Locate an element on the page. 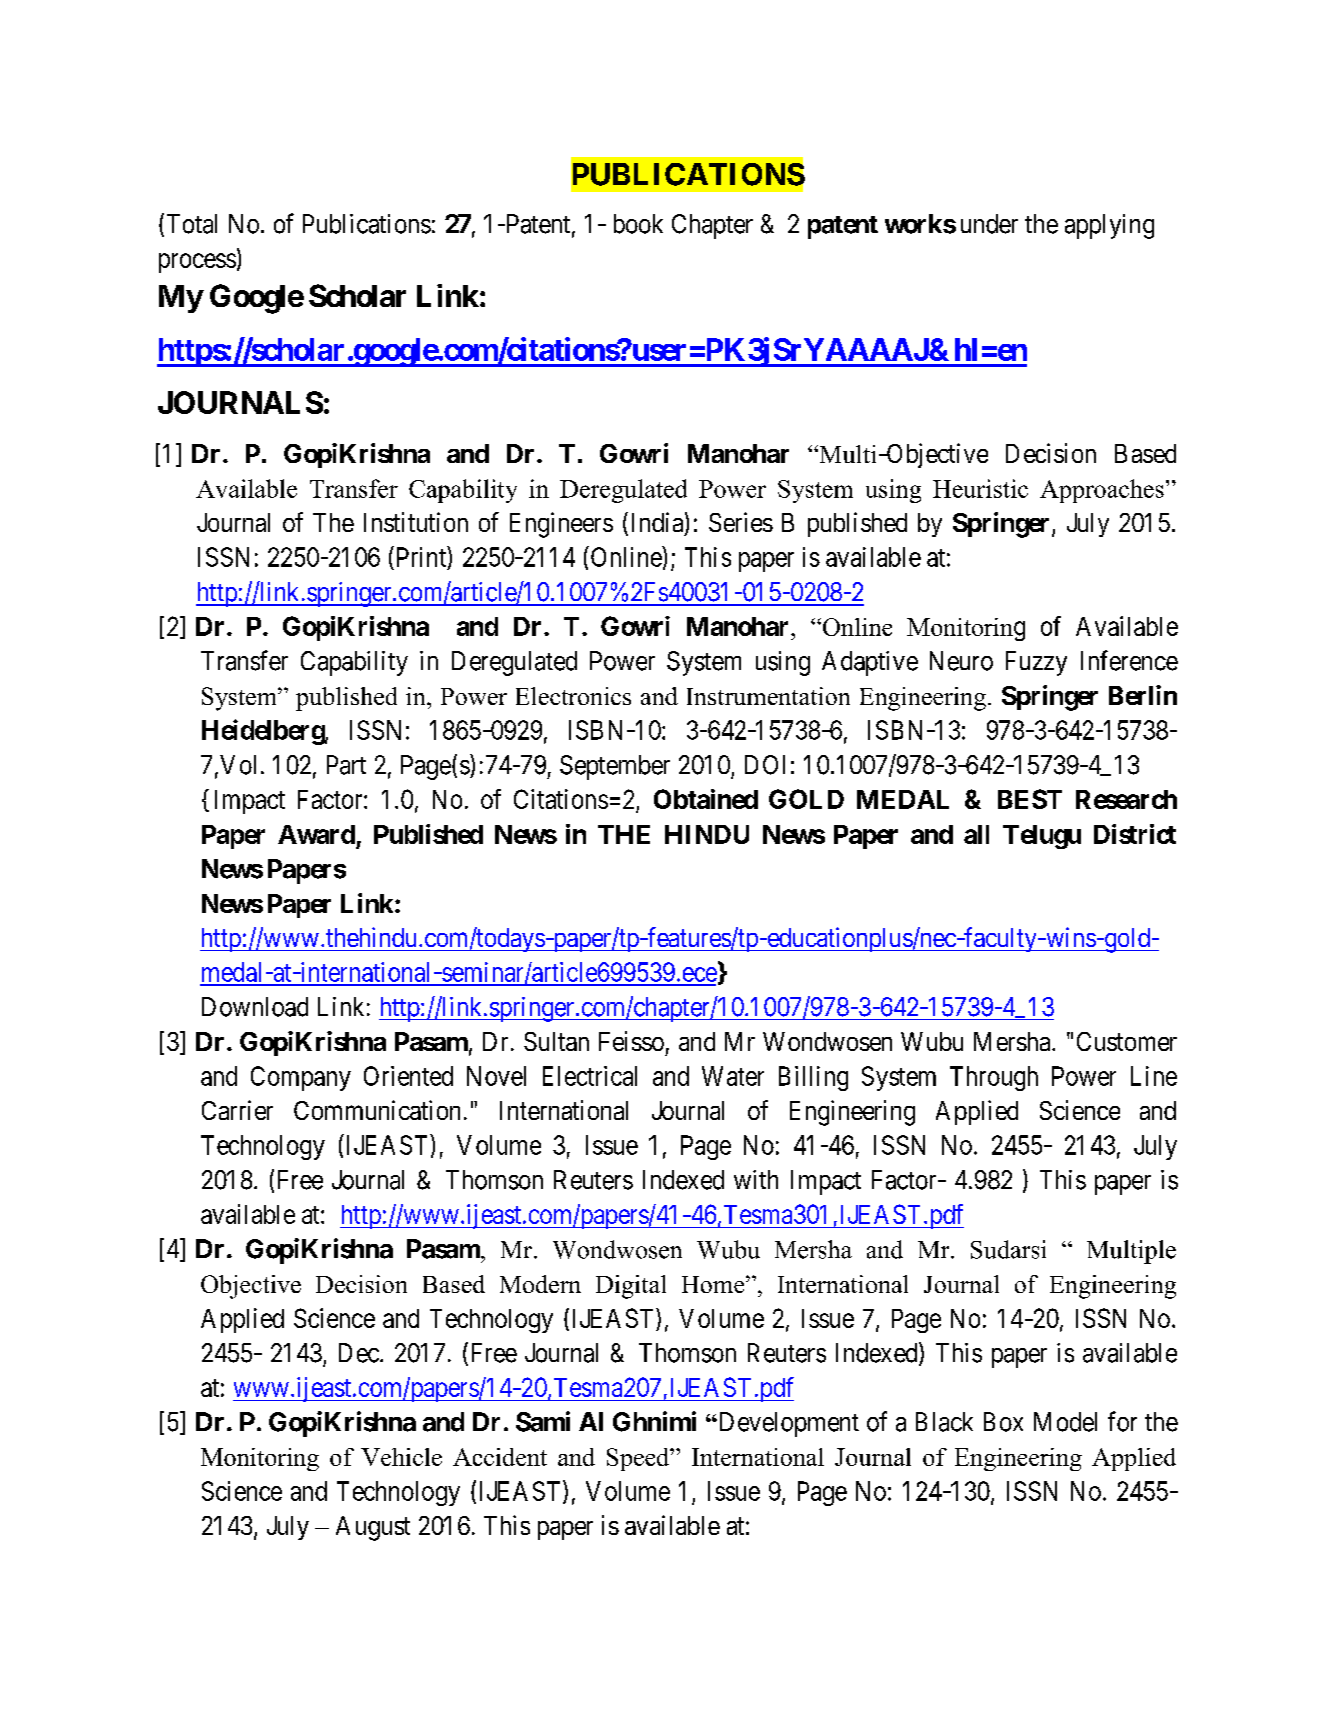 The image size is (1334, 1726). process is located at coordinates (197, 263).
